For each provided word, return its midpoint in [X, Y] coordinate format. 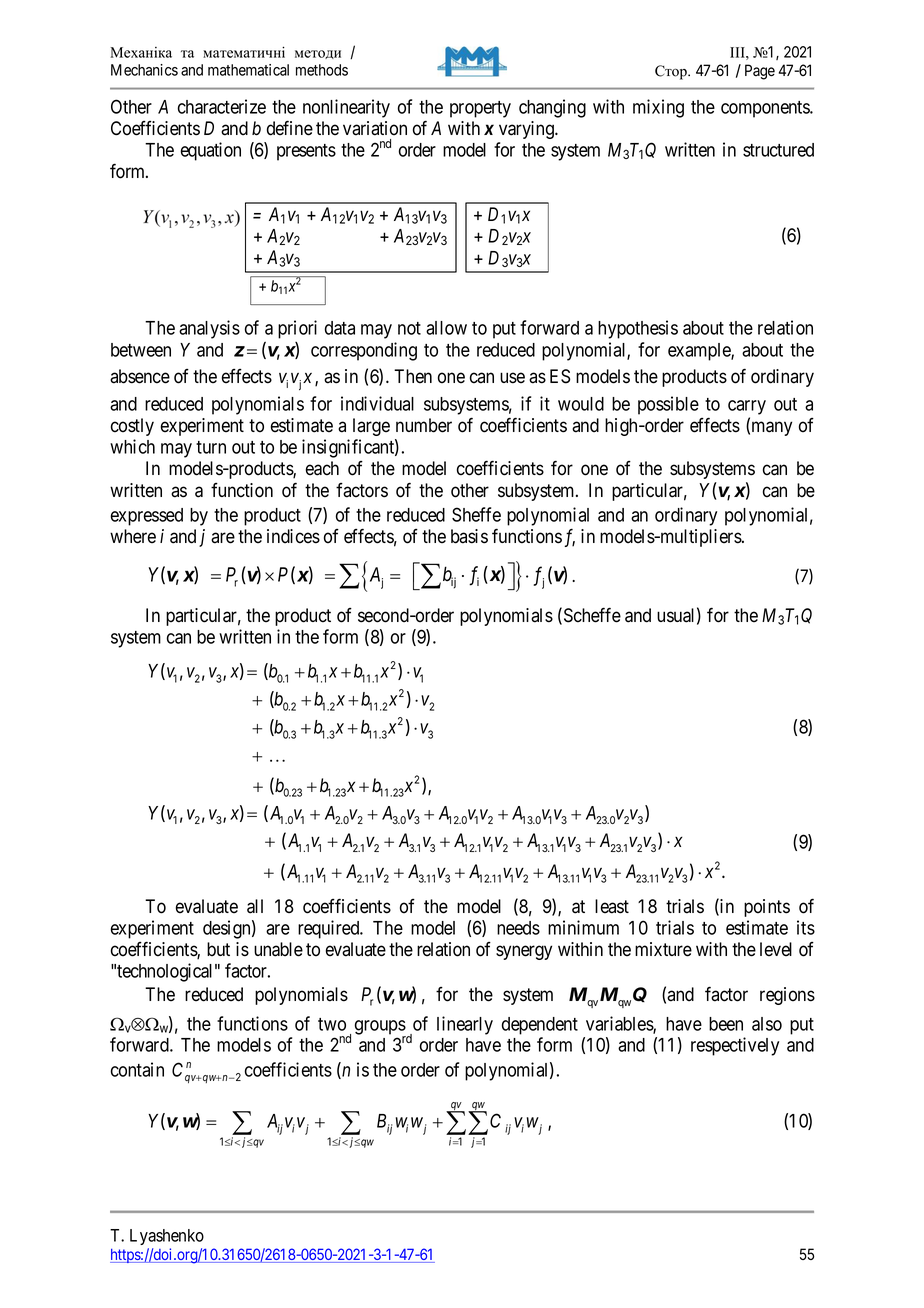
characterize [222, 106]
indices [293, 536]
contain [137, 1069]
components [766, 109]
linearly [465, 1025]
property [480, 109]
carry [747, 407]
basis [469, 536]
